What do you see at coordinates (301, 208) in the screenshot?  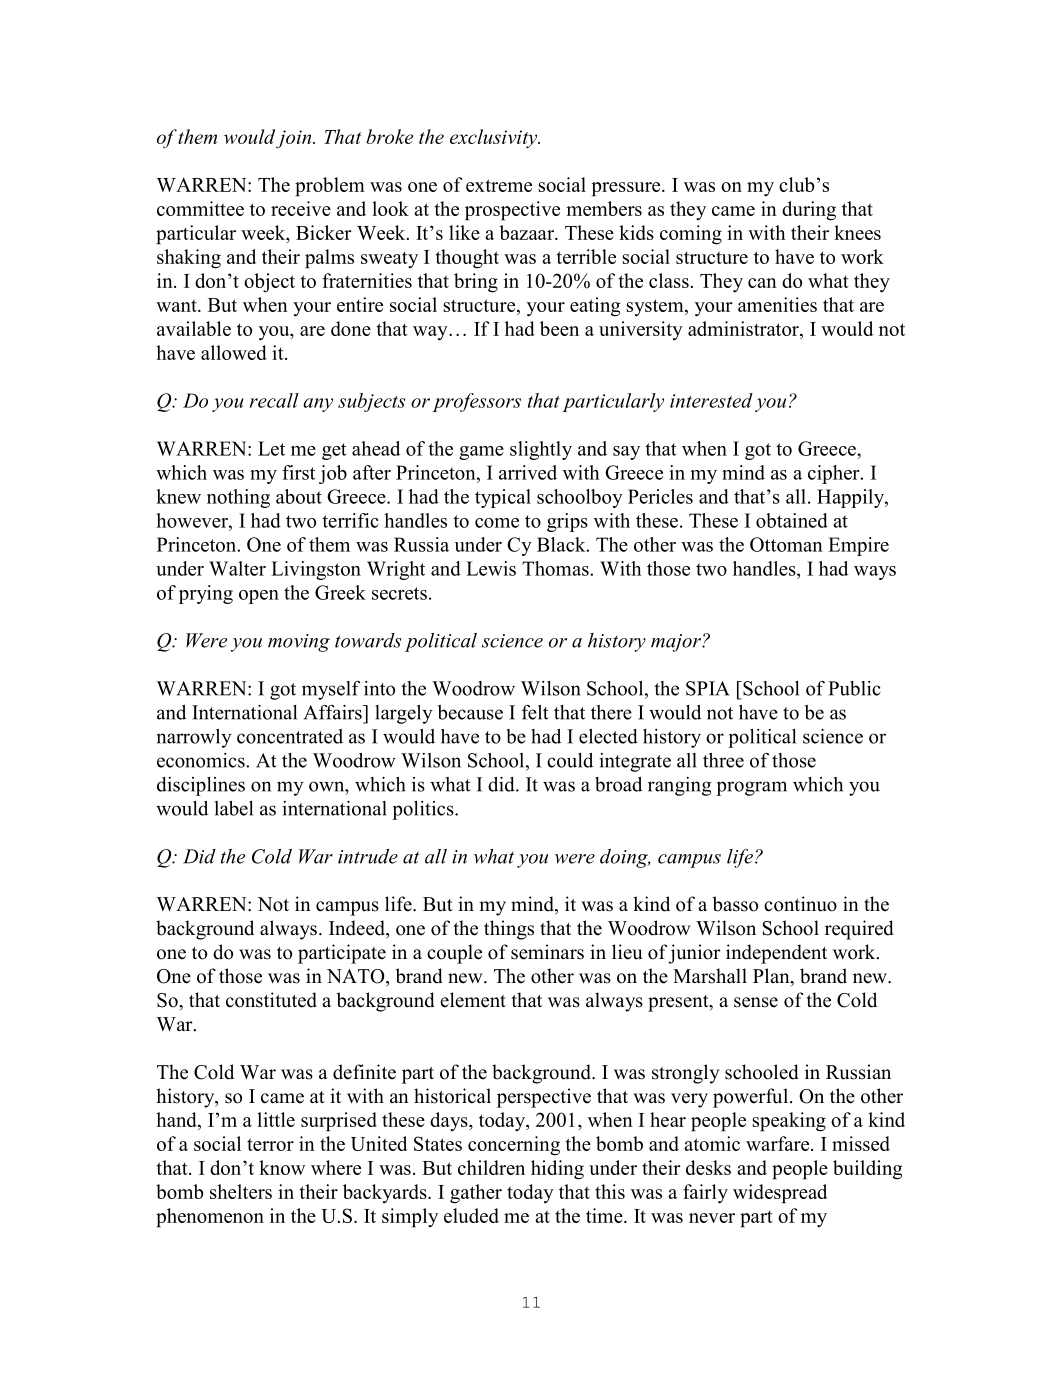 I see `receive` at bounding box center [301, 208].
